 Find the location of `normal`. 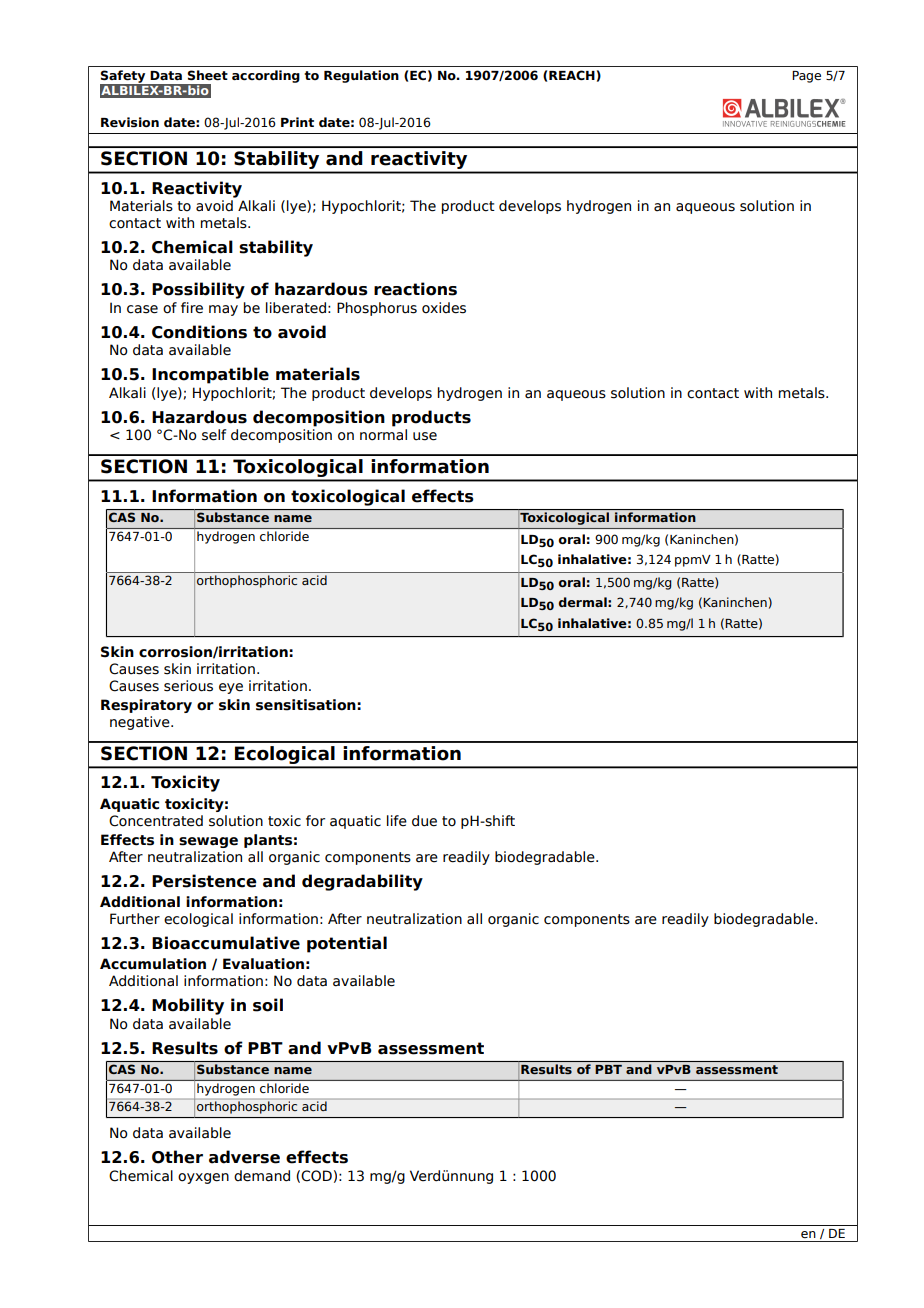

normal is located at coordinates (383, 435).
